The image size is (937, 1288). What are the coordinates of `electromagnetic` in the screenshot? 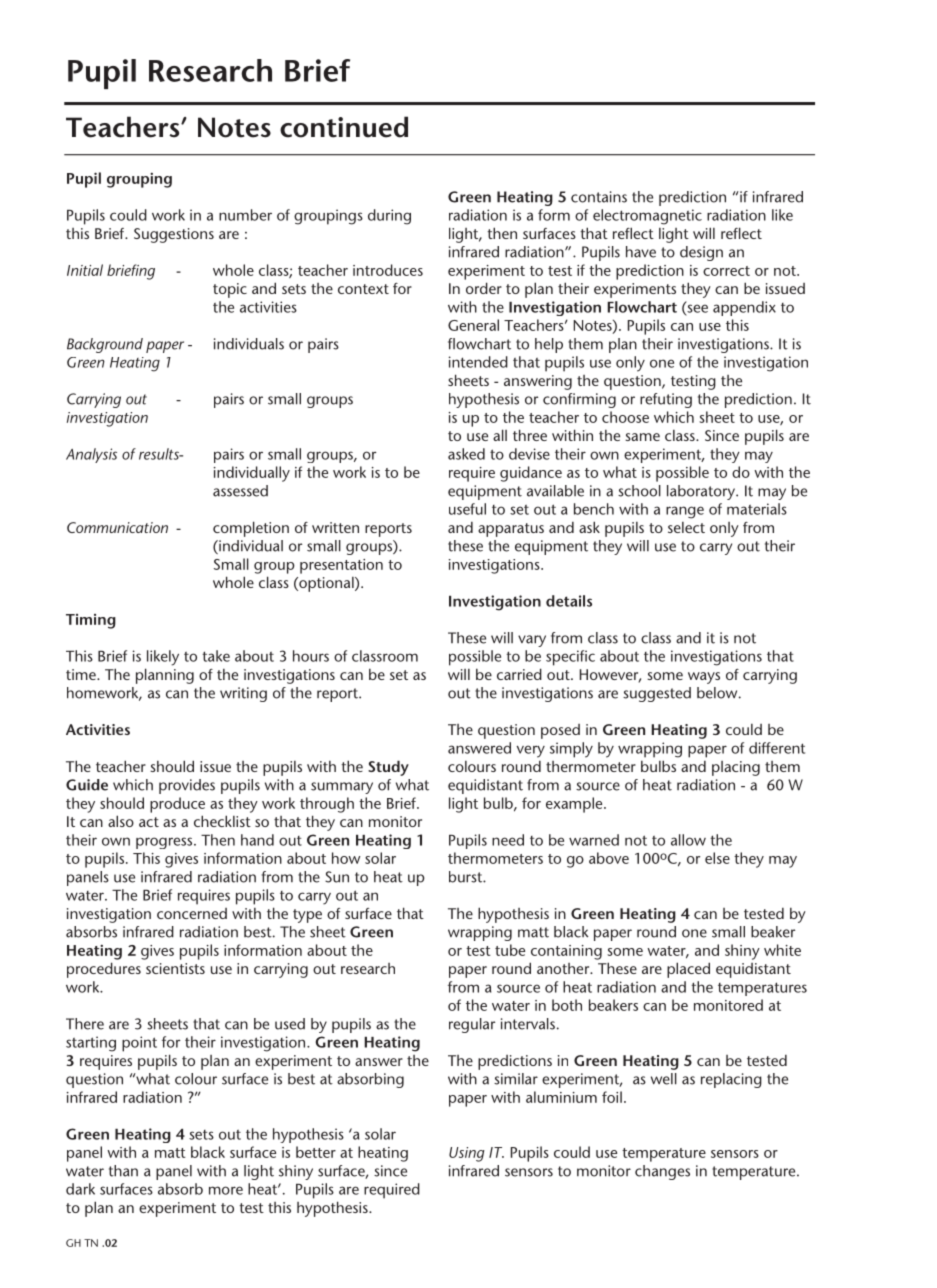 It's located at (647, 217).
